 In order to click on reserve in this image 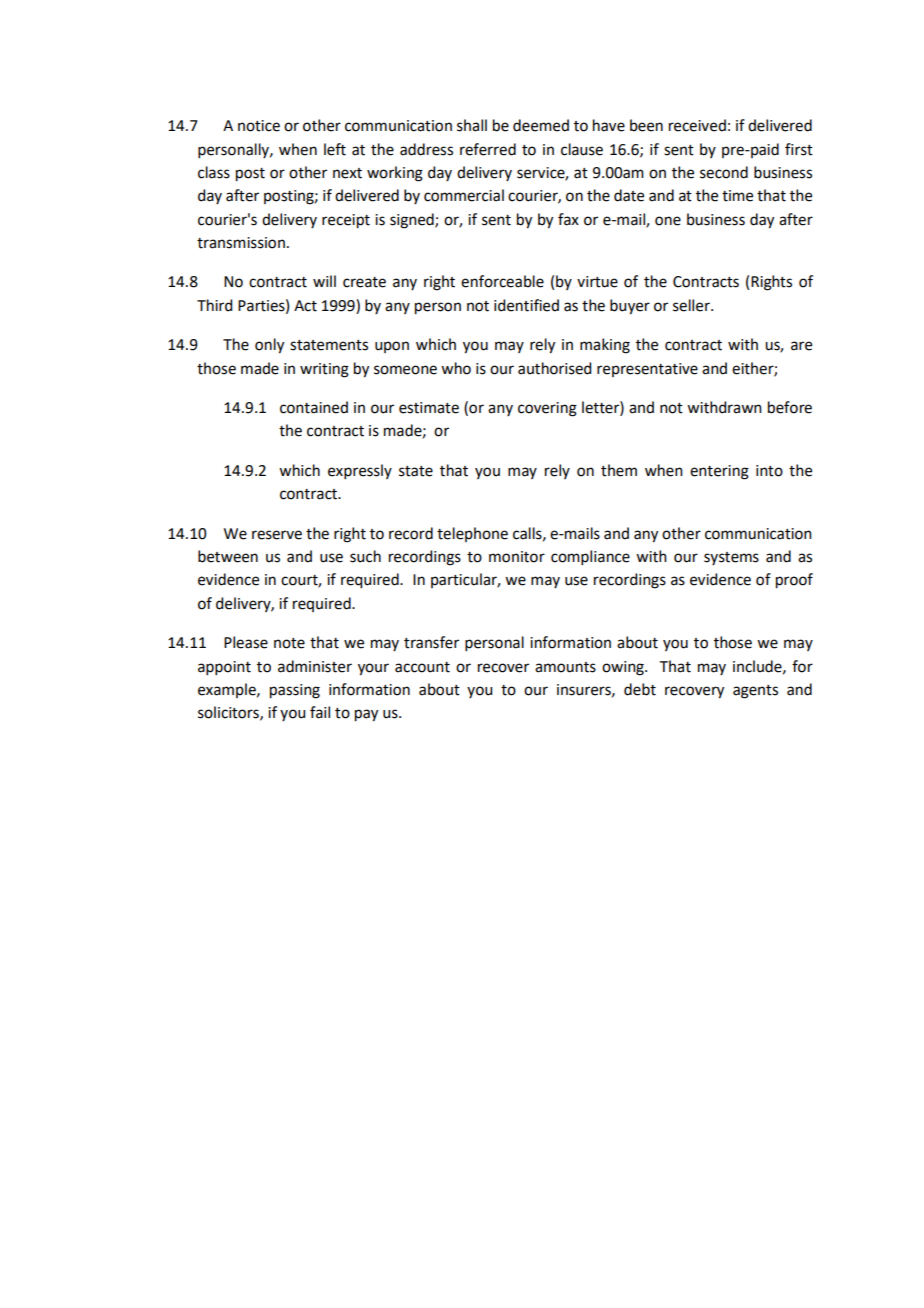, I will do `click(277, 535)`.
